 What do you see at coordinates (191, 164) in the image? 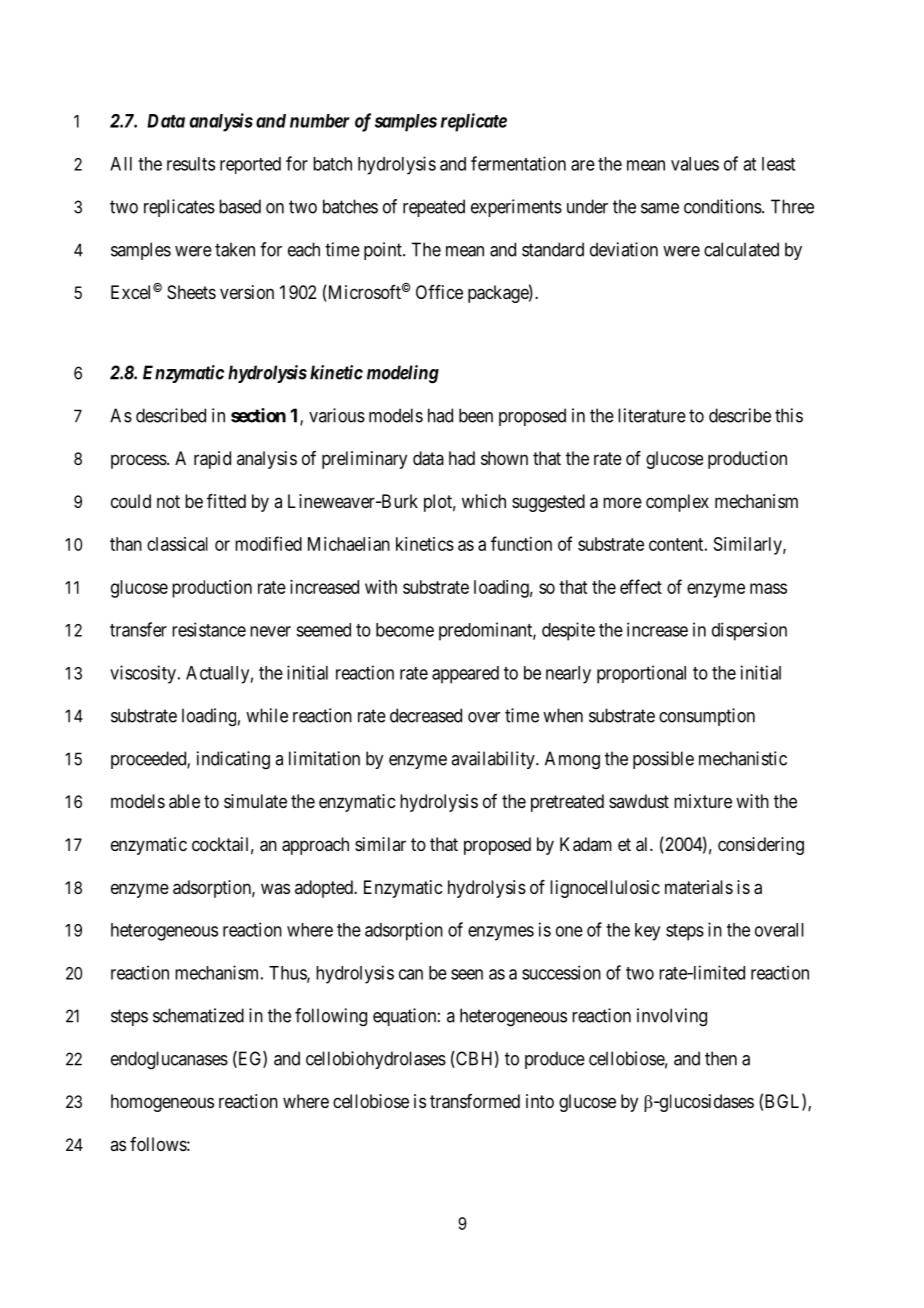
I see `results` at bounding box center [191, 164].
